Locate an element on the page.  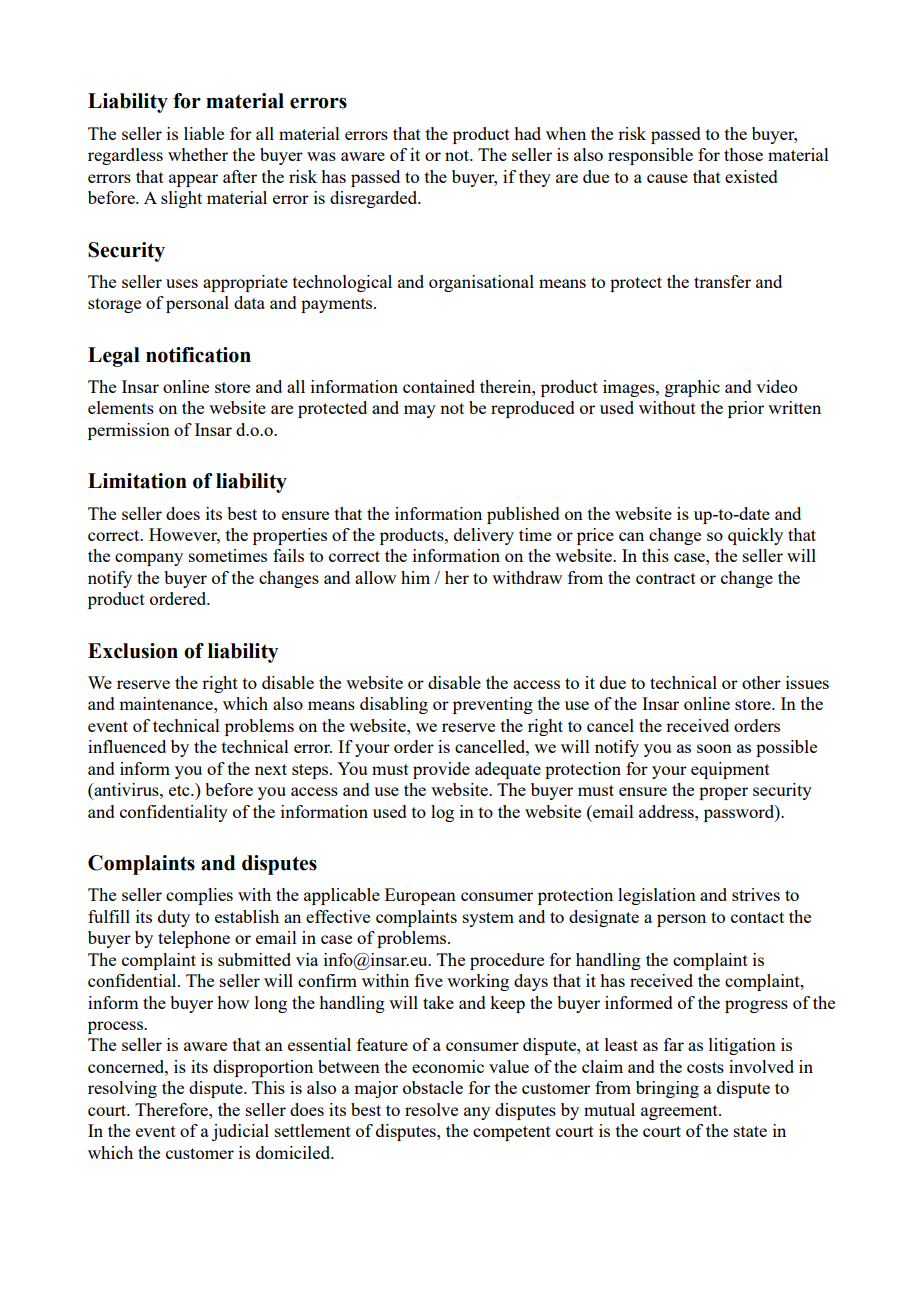
strives is located at coordinates (756, 894).
